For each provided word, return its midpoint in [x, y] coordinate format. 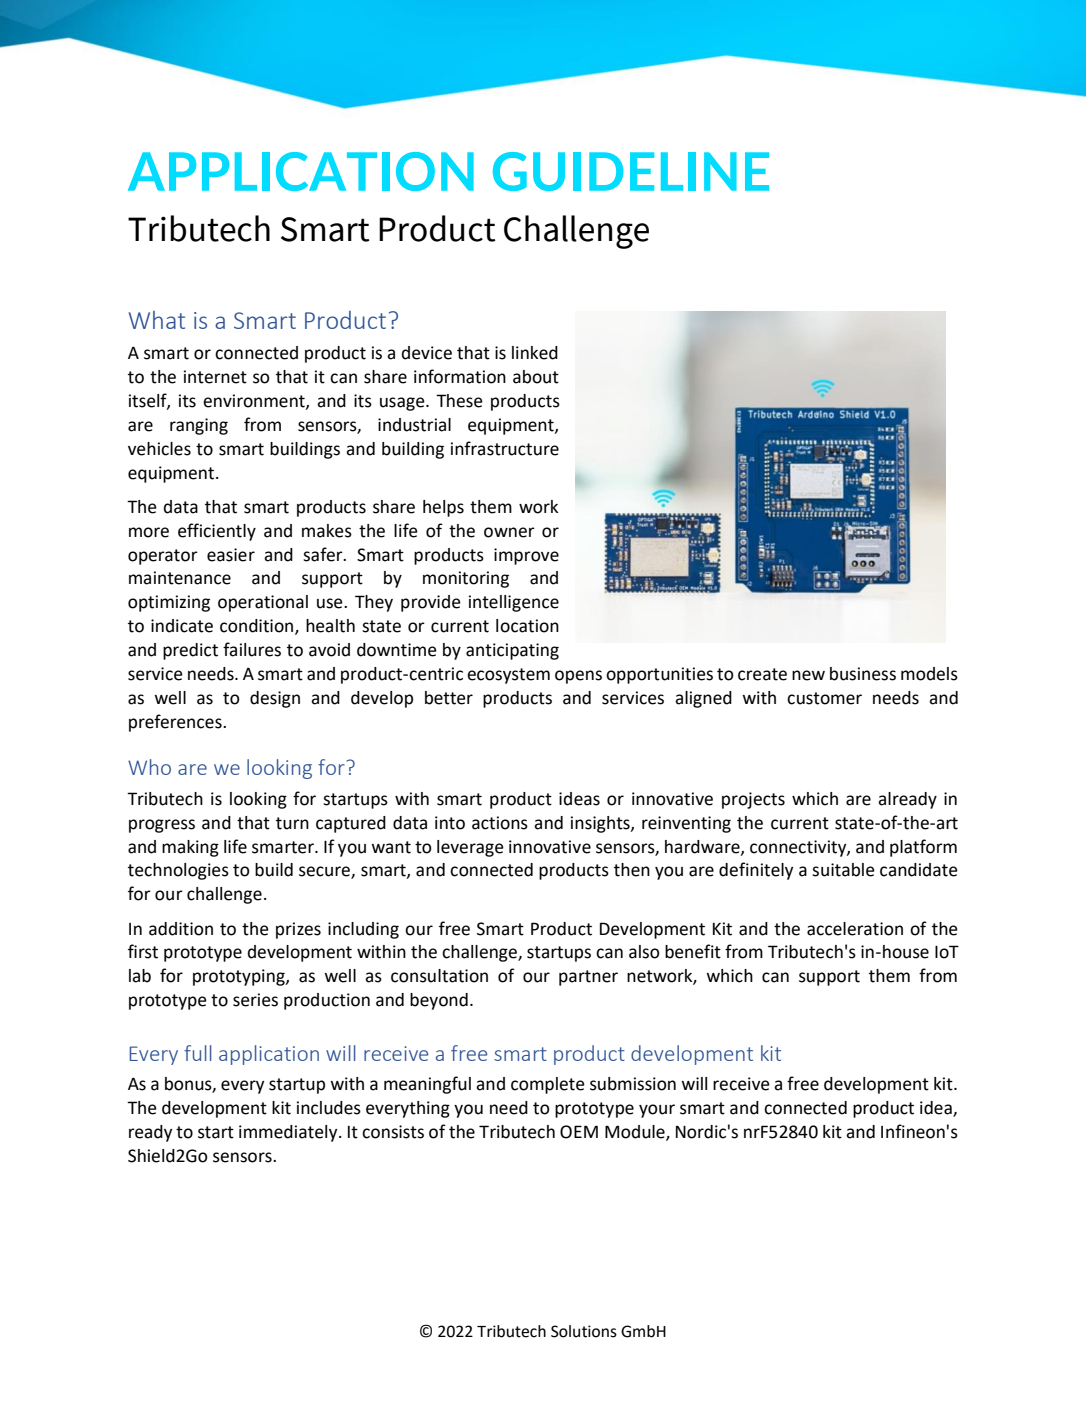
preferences [176, 723]
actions [500, 823]
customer [824, 698]
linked [535, 353]
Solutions [584, 1331]
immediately [289, 1133]
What [157, 320]
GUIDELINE [631, 171]
